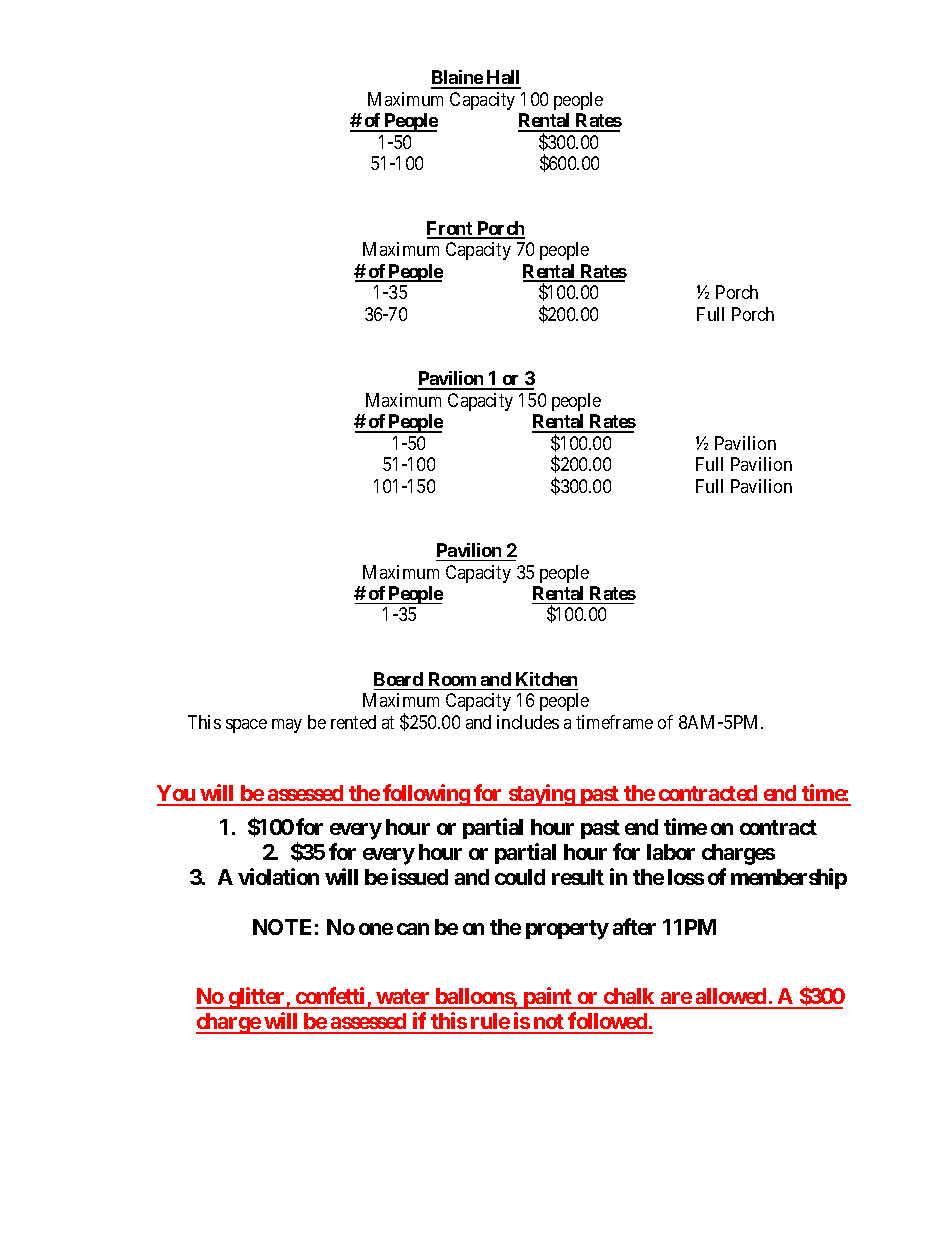 This image has height=1233, width=952. I want to click on following, so click(426, 795).
